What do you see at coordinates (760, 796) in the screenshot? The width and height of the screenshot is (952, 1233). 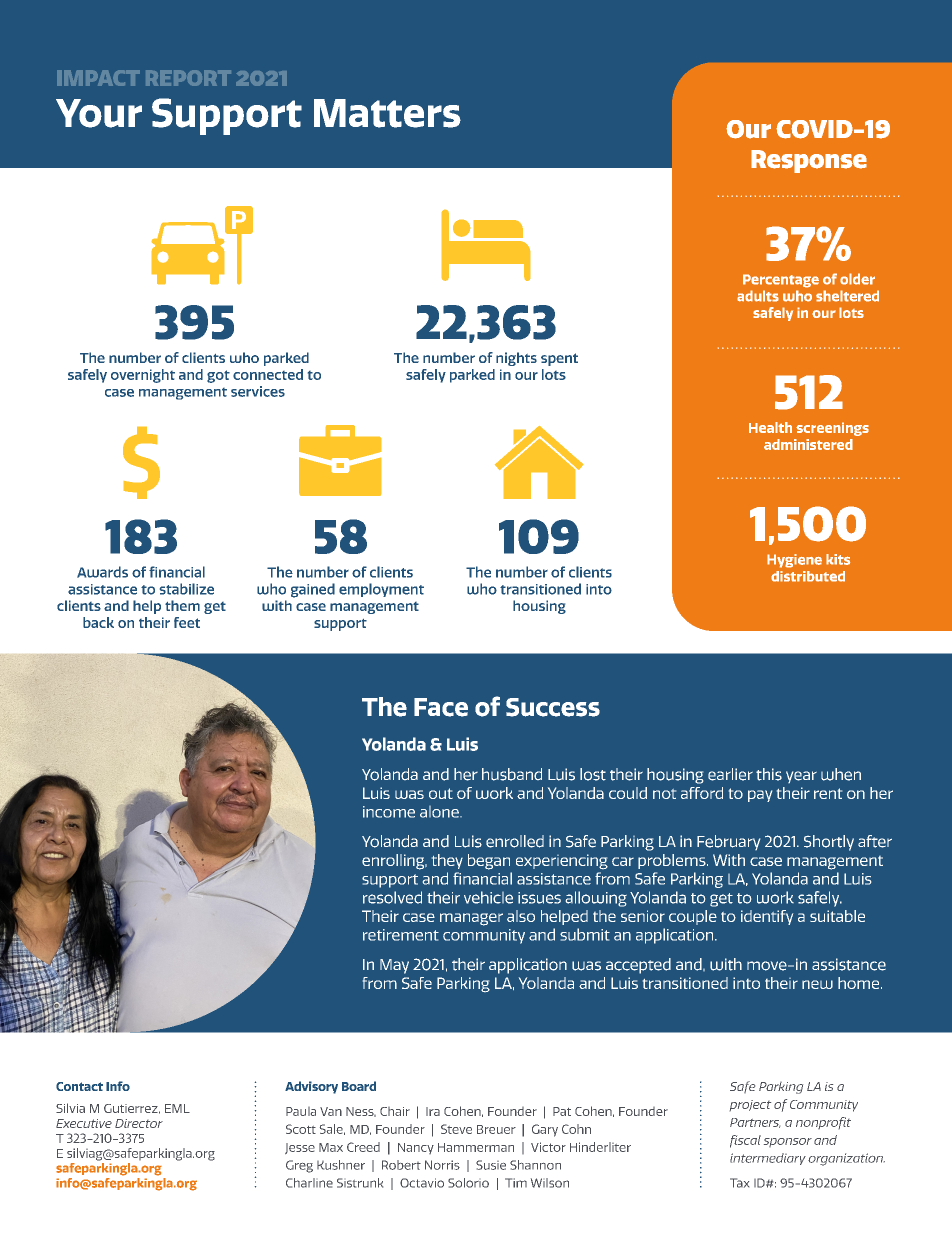 I see `pay` at bounding box center [760, 796].
